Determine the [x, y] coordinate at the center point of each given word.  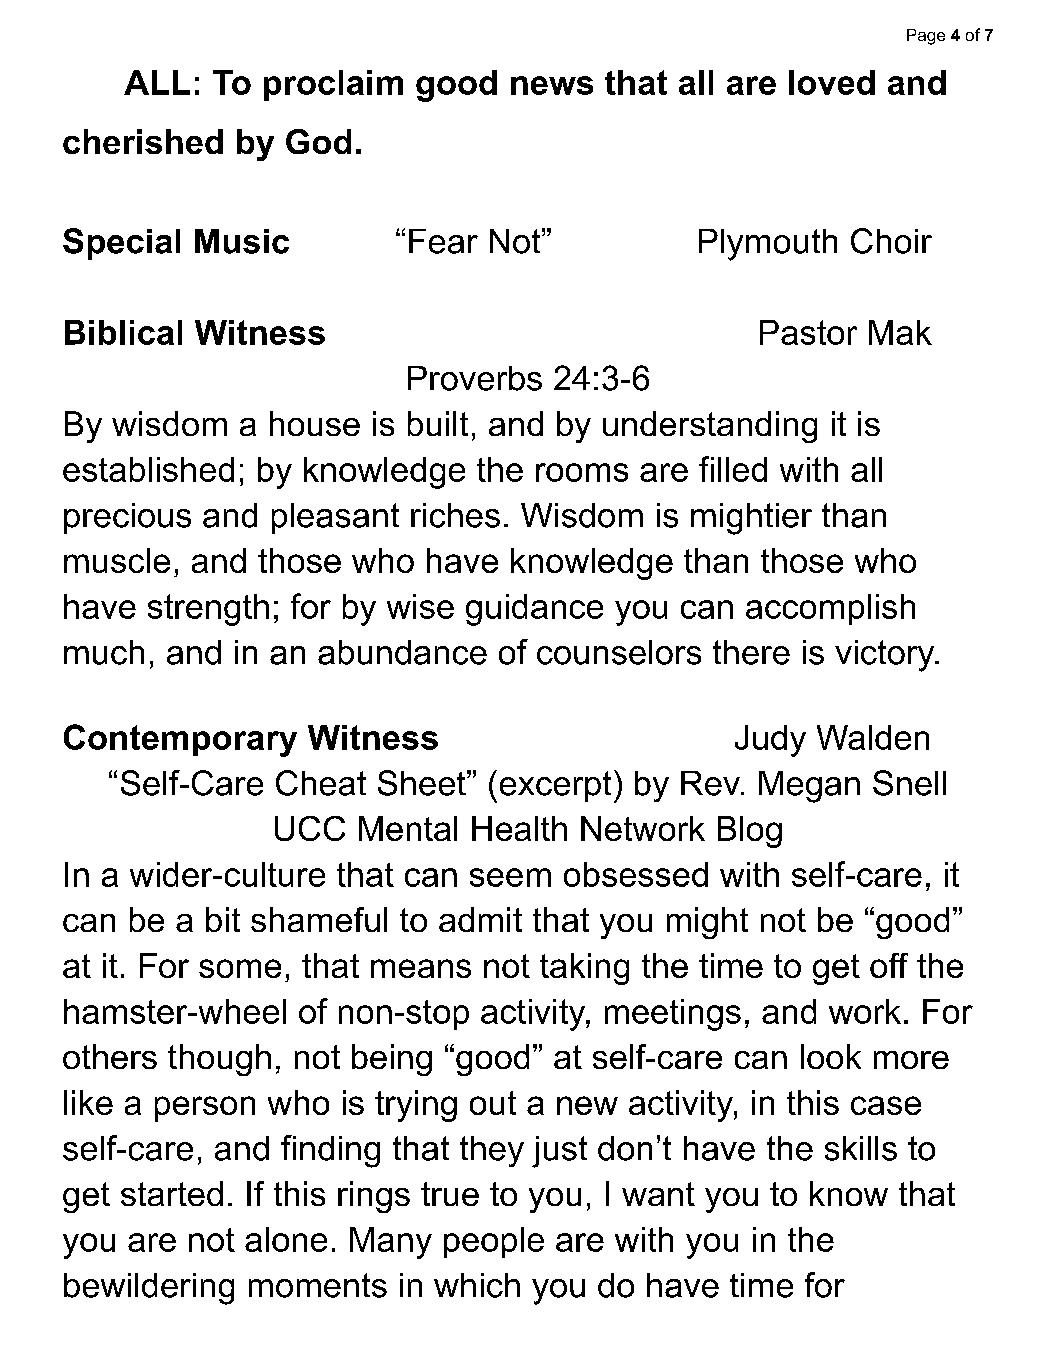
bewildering [149, 1289]
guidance [534, 610]
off [889, 965]
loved [832, 82]
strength [208, 610]
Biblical [123, 332]
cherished [143, 141]
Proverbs [475, 378]
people [494, 1242]
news [552, 85]
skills [861, 1148]
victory [886, 656]
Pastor [808, 332]
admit [480, 919]
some [240, 968]
